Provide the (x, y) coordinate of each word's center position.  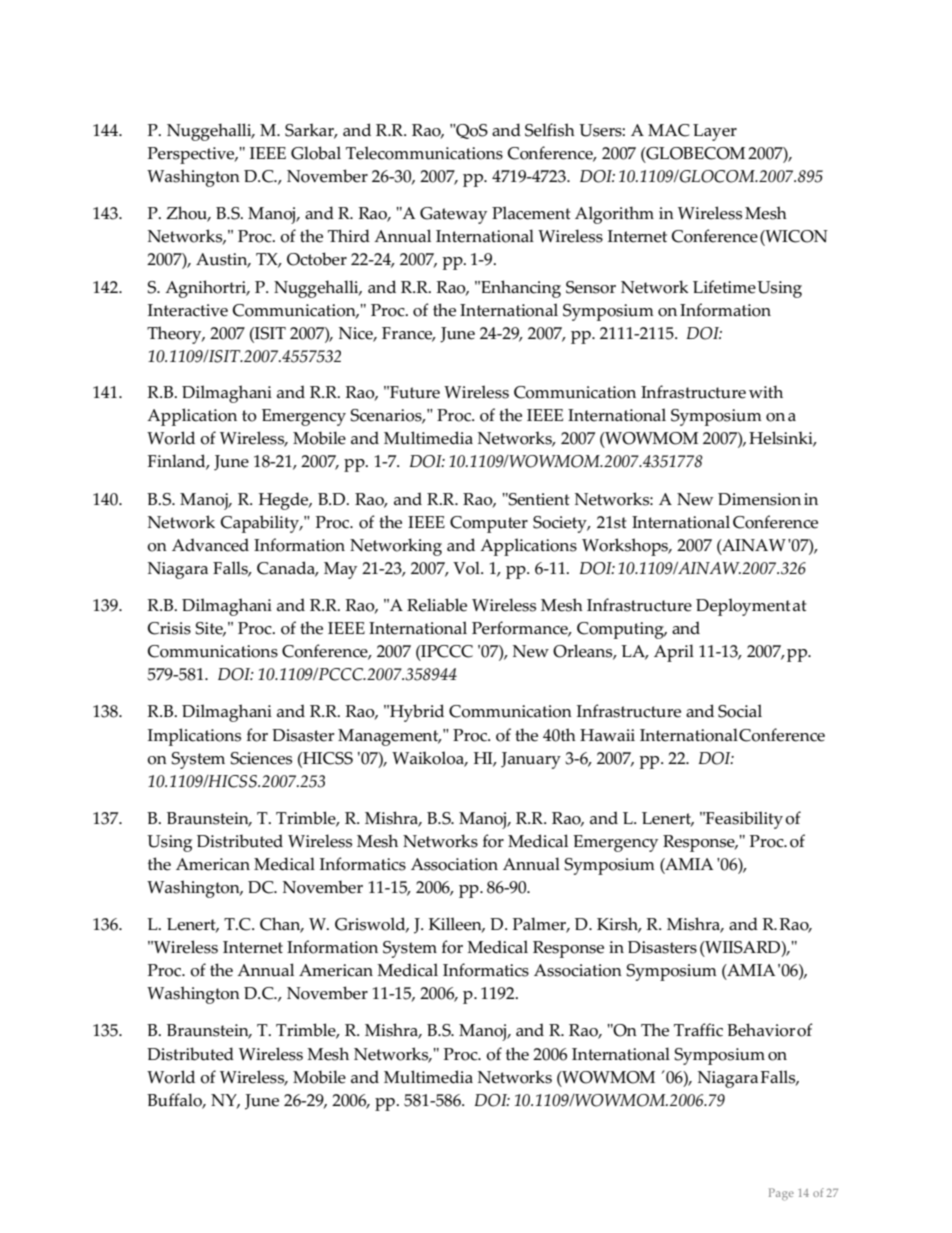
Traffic (698, 1030)
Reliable (437, 605)
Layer (715, 132)
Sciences (261, 758)
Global (316, 153)
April (674, 653)
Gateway (453, 215)
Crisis (169, 628)
